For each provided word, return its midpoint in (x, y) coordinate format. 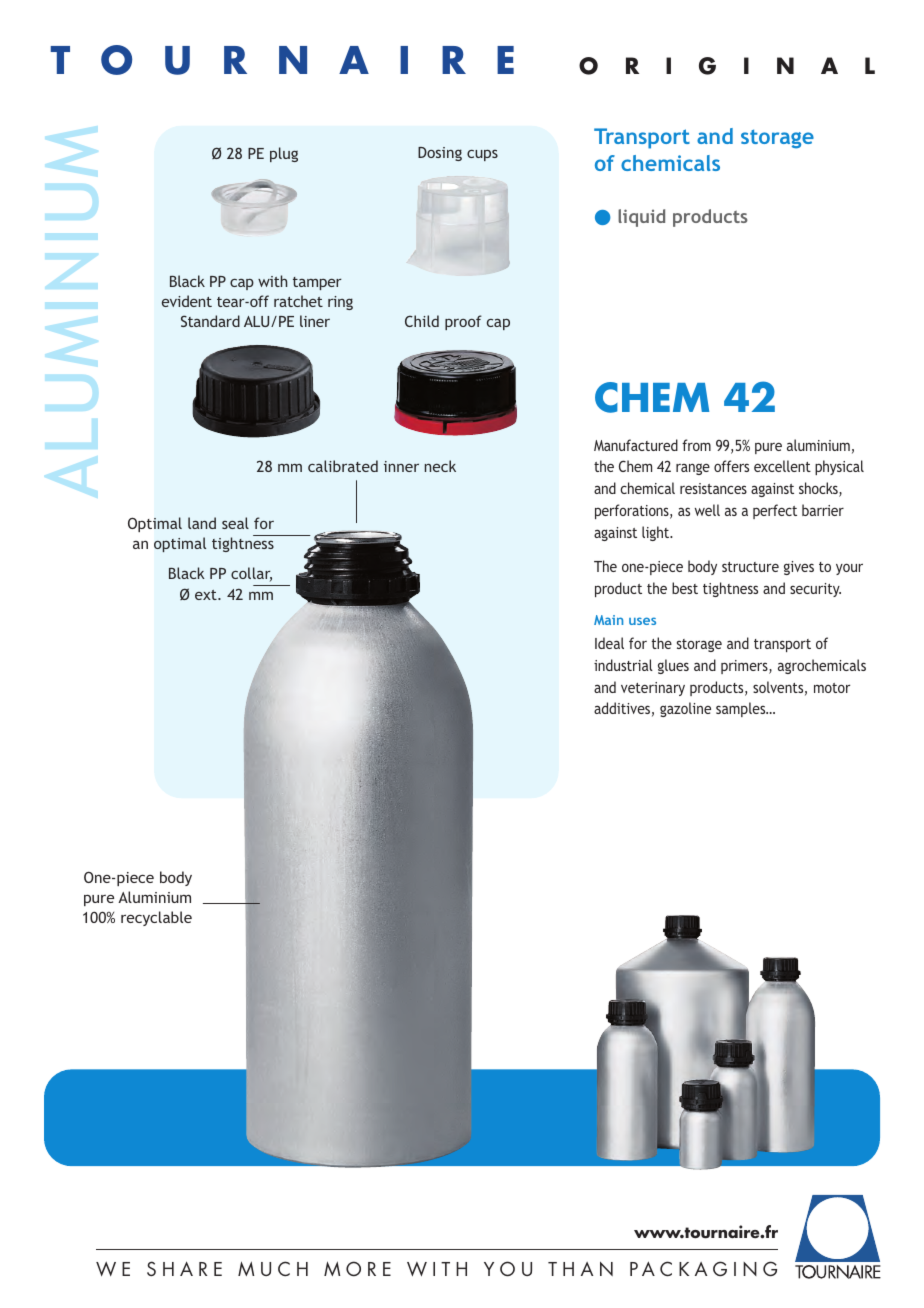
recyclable (156, 918)
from (696, 445)
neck (440, 466)
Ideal (609, 643)
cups (482, 155)
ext (207, 595)
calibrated (343, 466)
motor (832, 688)
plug (284, 154)
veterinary (653, 689)
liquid (641, 218)
